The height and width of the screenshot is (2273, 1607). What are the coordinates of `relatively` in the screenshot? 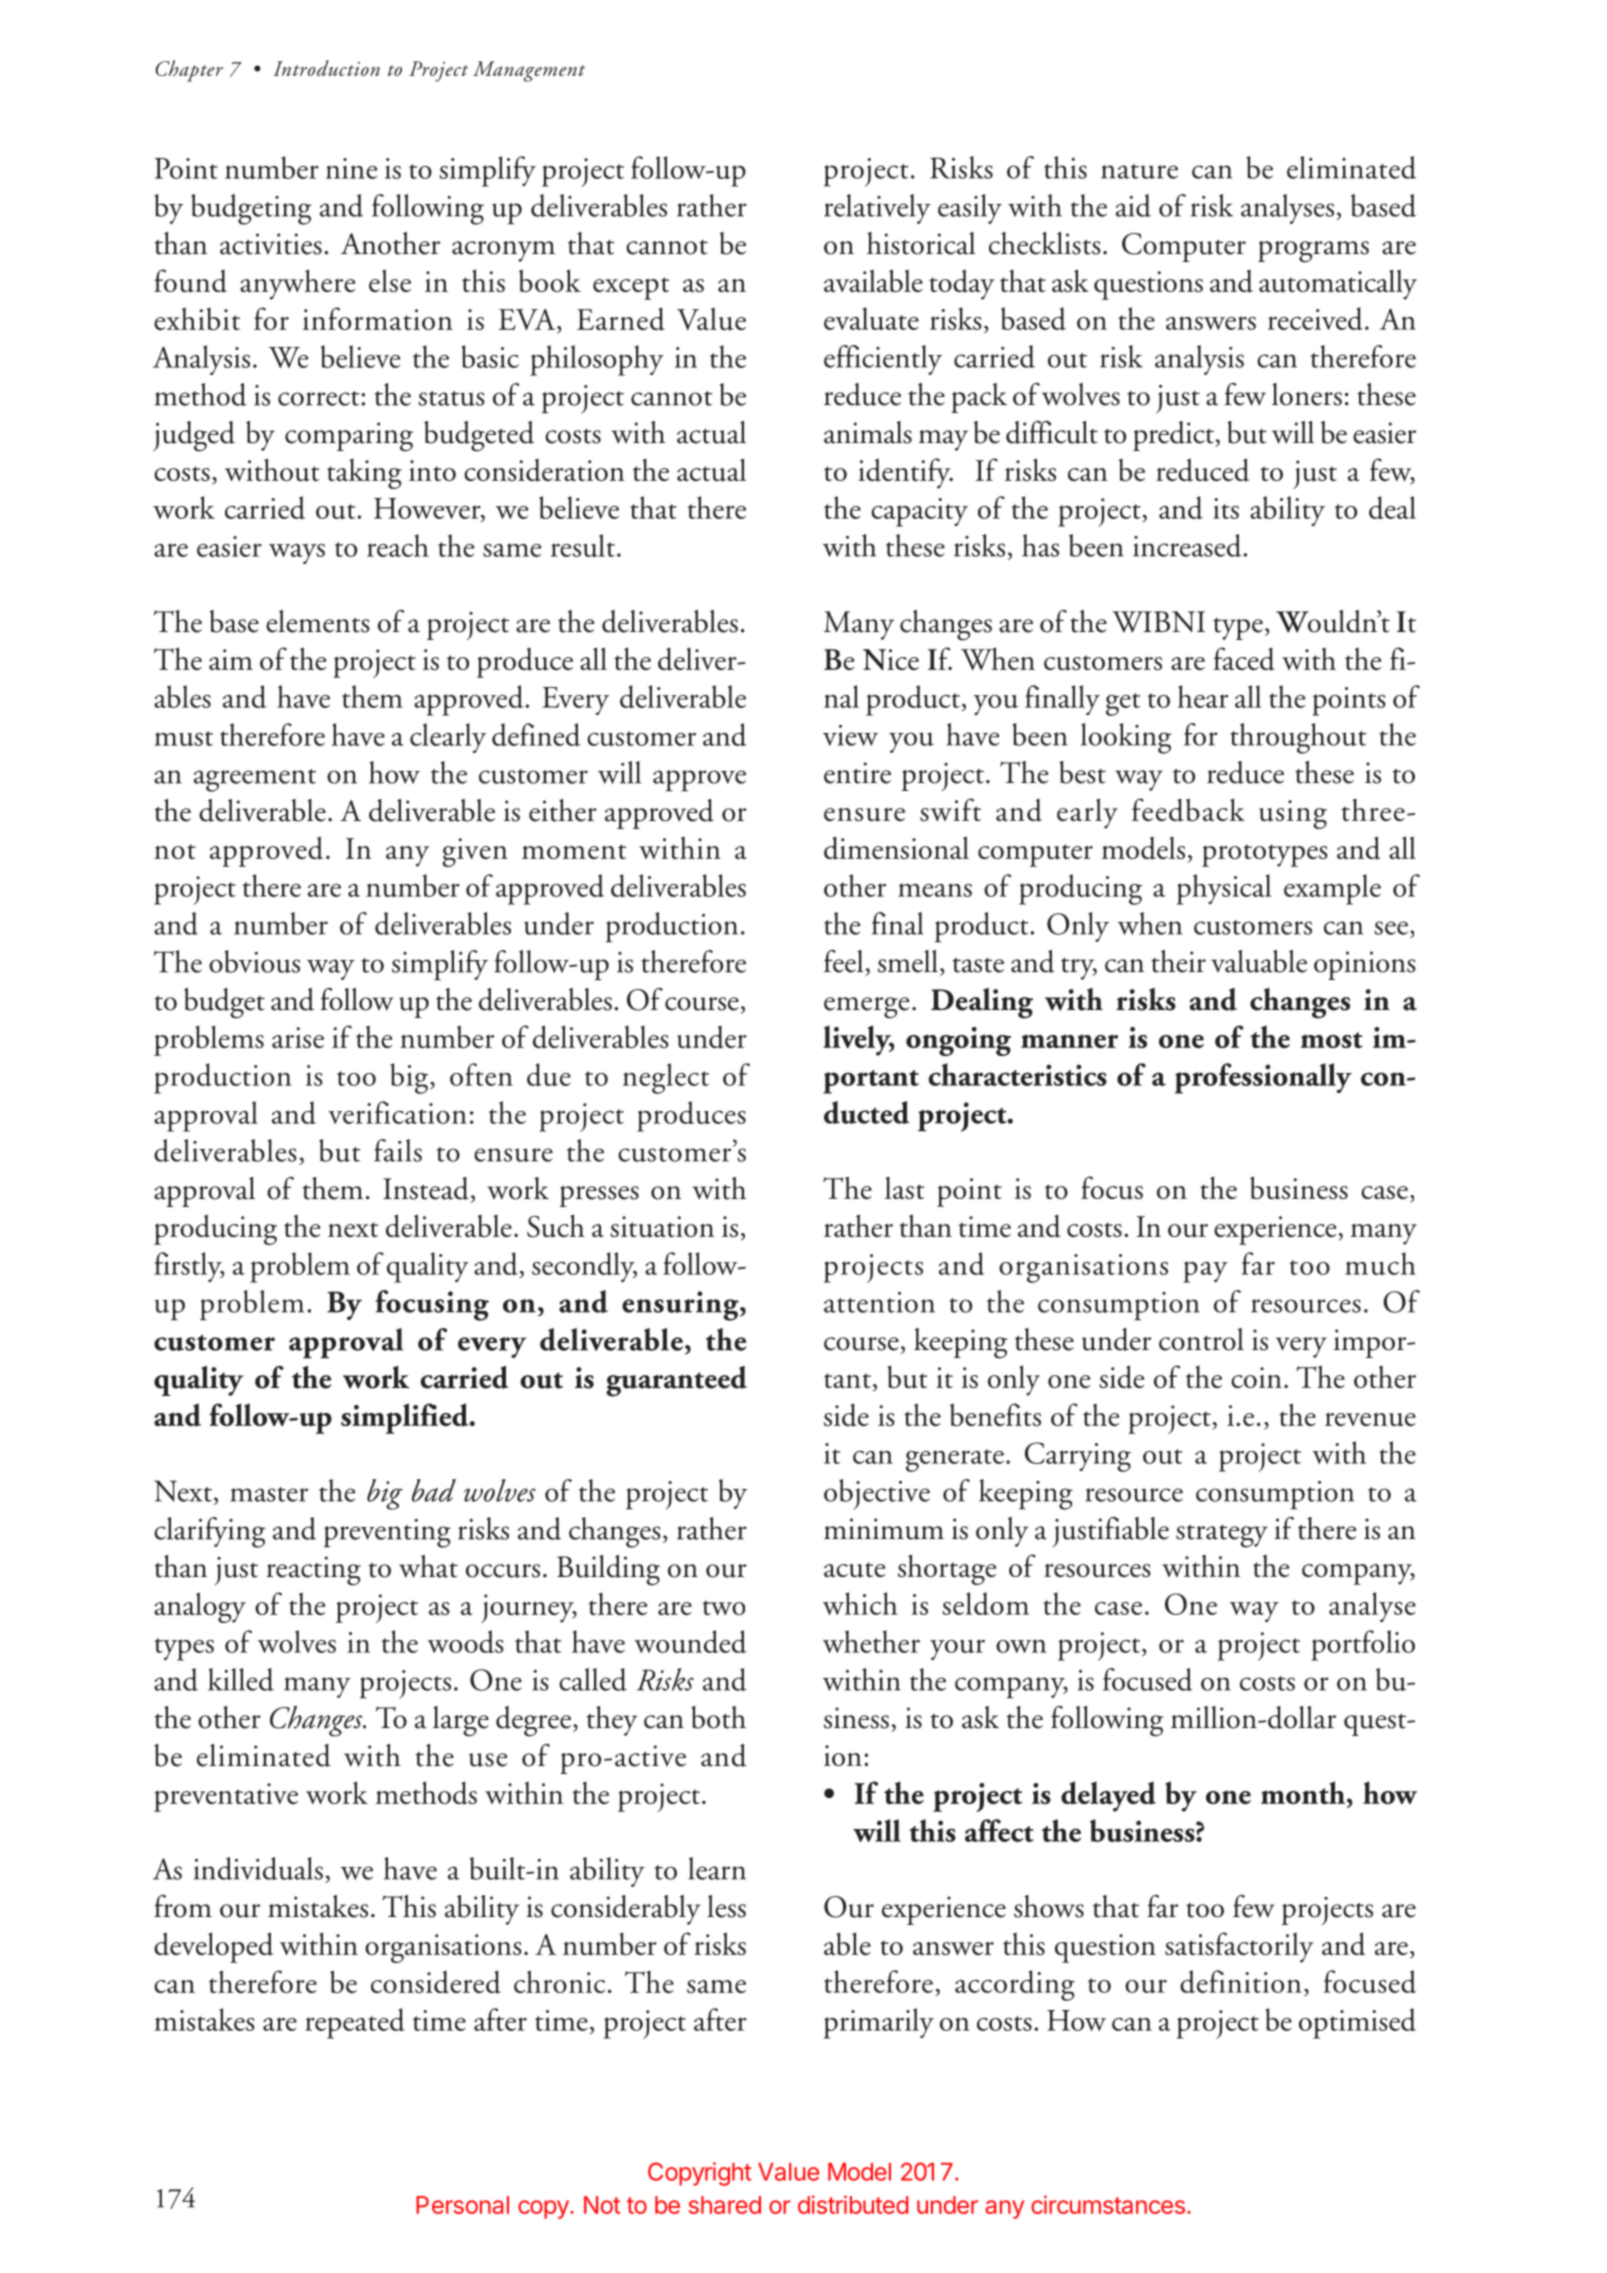 It's located at (877, 209).
